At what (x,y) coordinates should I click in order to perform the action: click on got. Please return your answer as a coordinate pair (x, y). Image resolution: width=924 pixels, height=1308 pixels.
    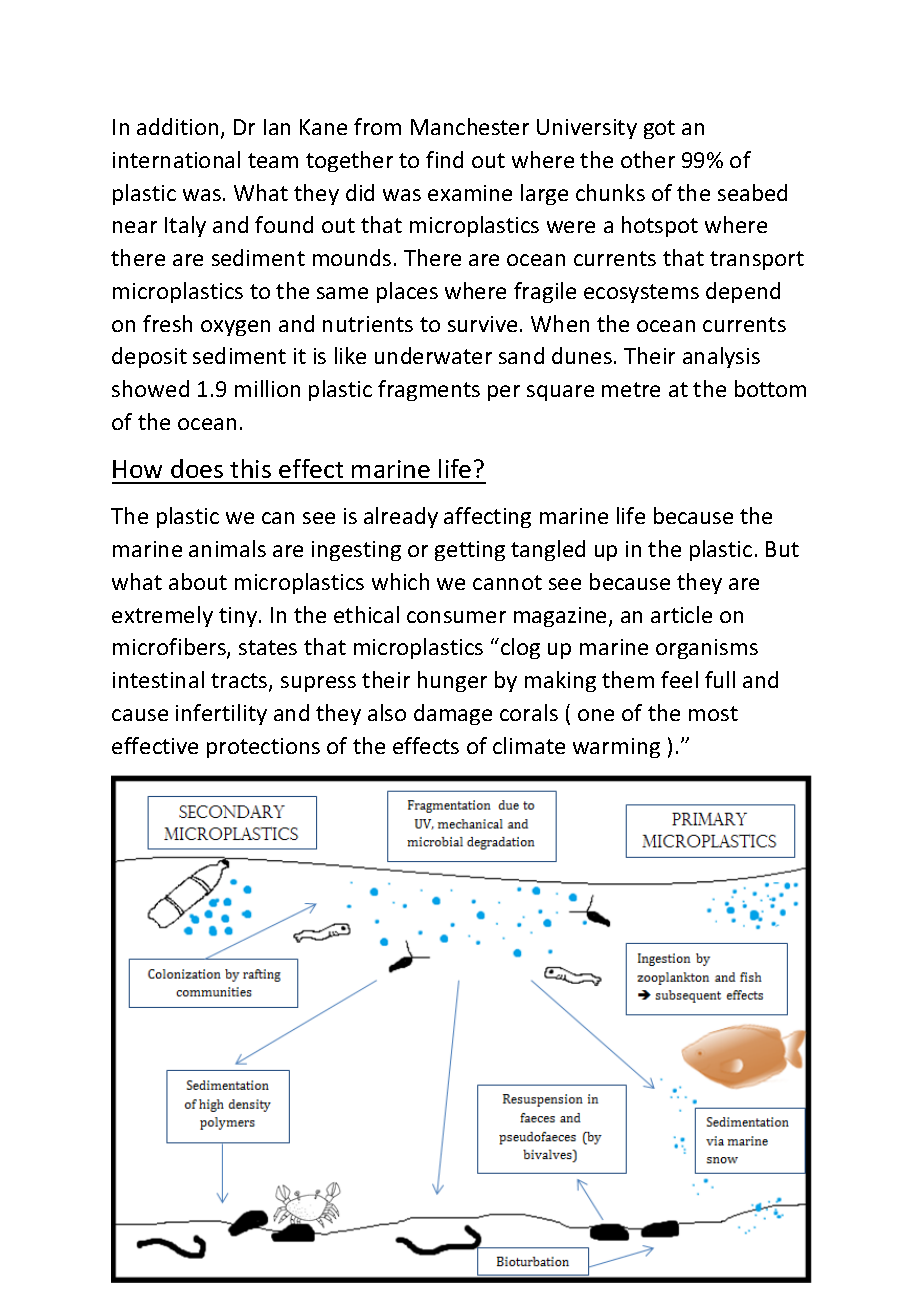
    Looking at the image, I should click on (659, 129).
